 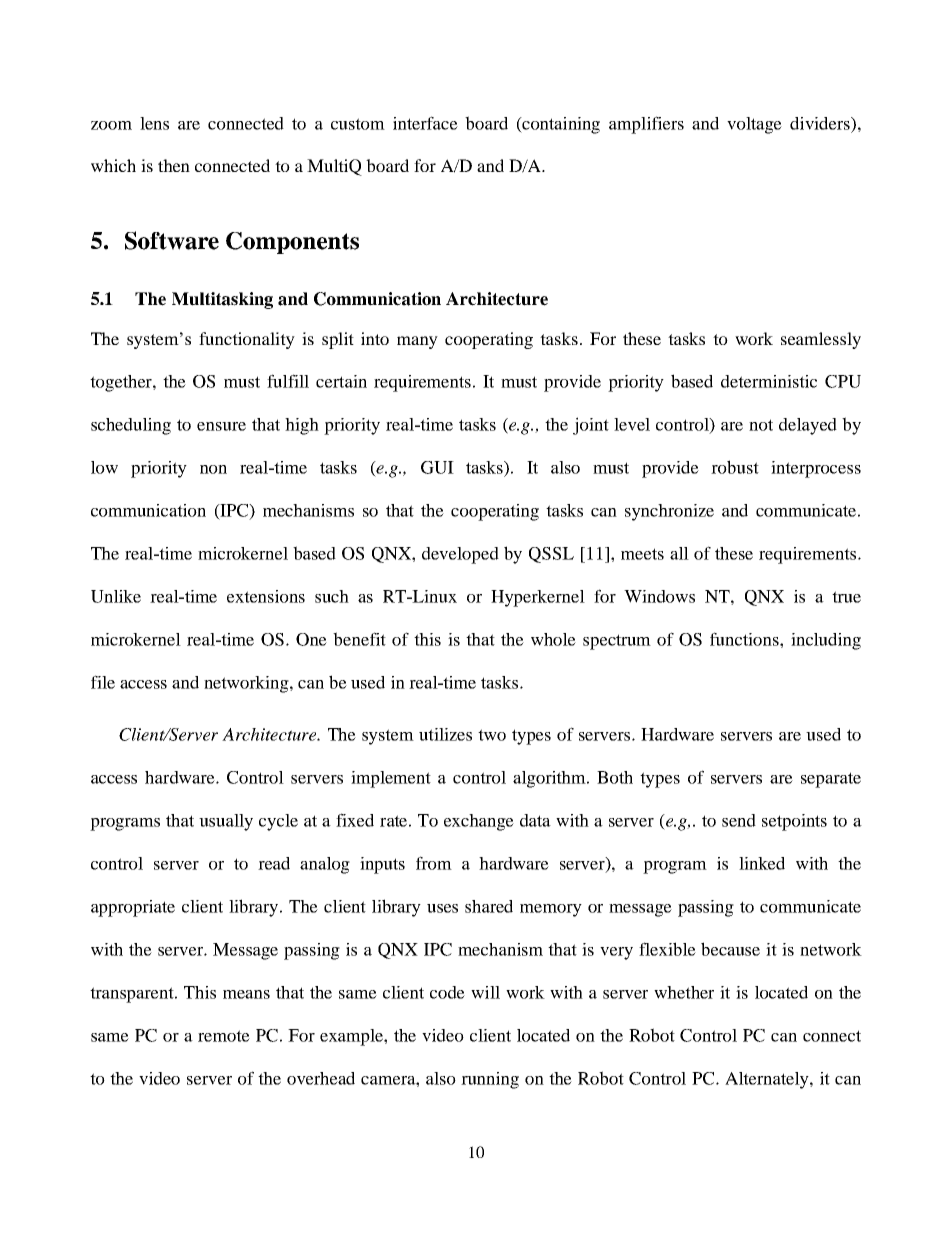 What do you see at coordinates (769, 381) in the page?
I see `deterministic` at bounding box center [769, 381].
